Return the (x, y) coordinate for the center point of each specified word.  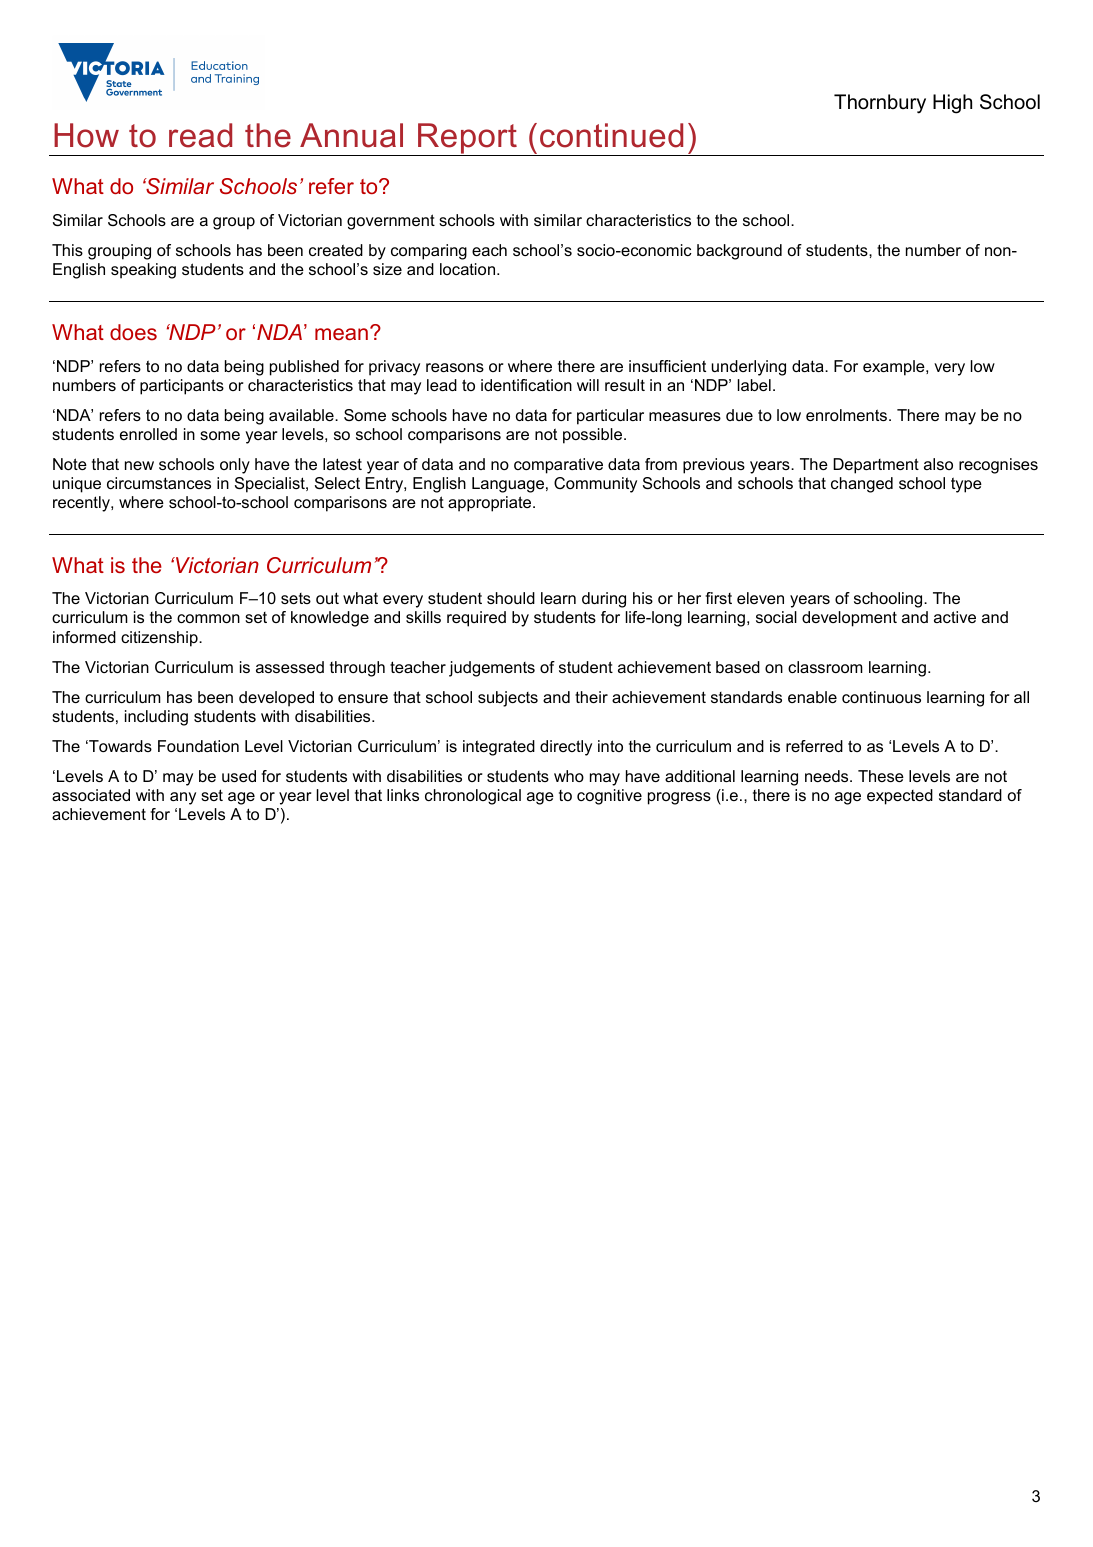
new (139, 465)
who (569, 776)
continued (611, 135)
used (239, 776)
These (881, 776)
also (938, 464)
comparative (558, 466)
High (952, 104)
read (200, 135)
